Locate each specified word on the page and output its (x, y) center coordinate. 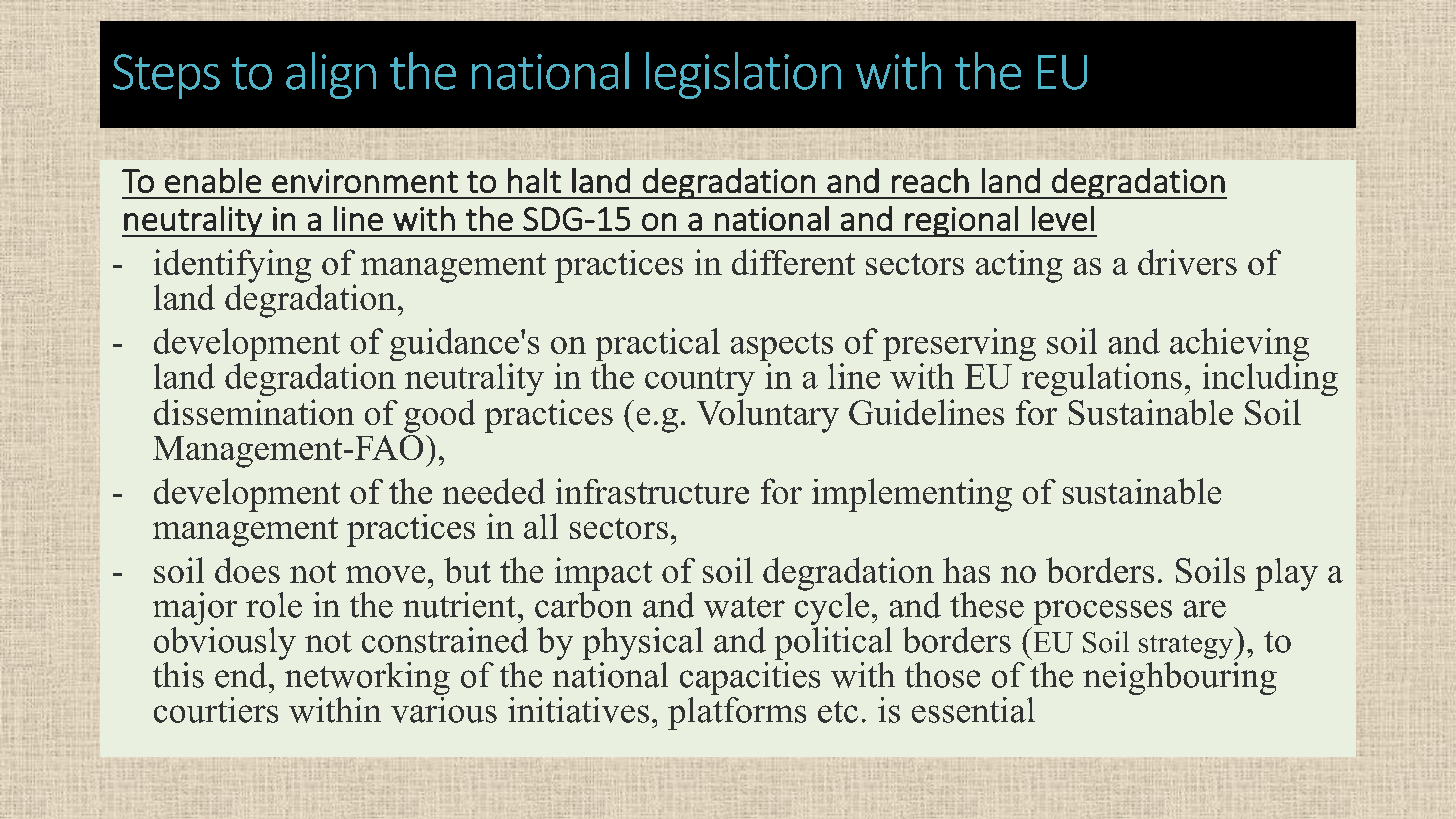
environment (365, 181)
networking (367, 680)
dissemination (254, 412)
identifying (232, 267)
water (744, 607)
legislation (743, 75)
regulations (1102, 379)
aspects (782, 348)
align (331, 75)
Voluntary (768, 416)
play (1286, 574)
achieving (1239, 346)
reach (930, 180)
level (1063, 218)
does (247, 570)
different (793, 262)
